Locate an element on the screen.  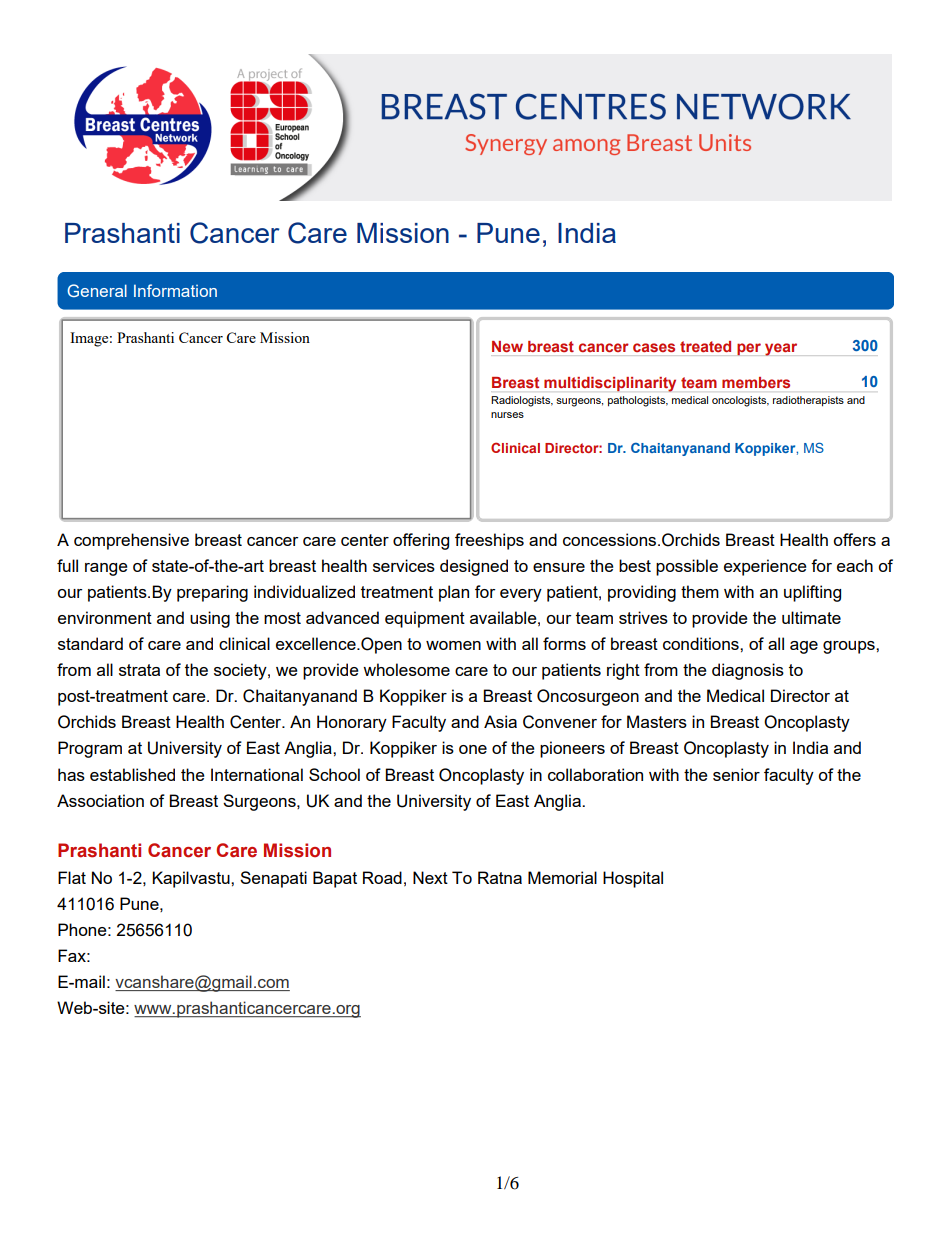
Masters is located at coordinates (657, 721).
